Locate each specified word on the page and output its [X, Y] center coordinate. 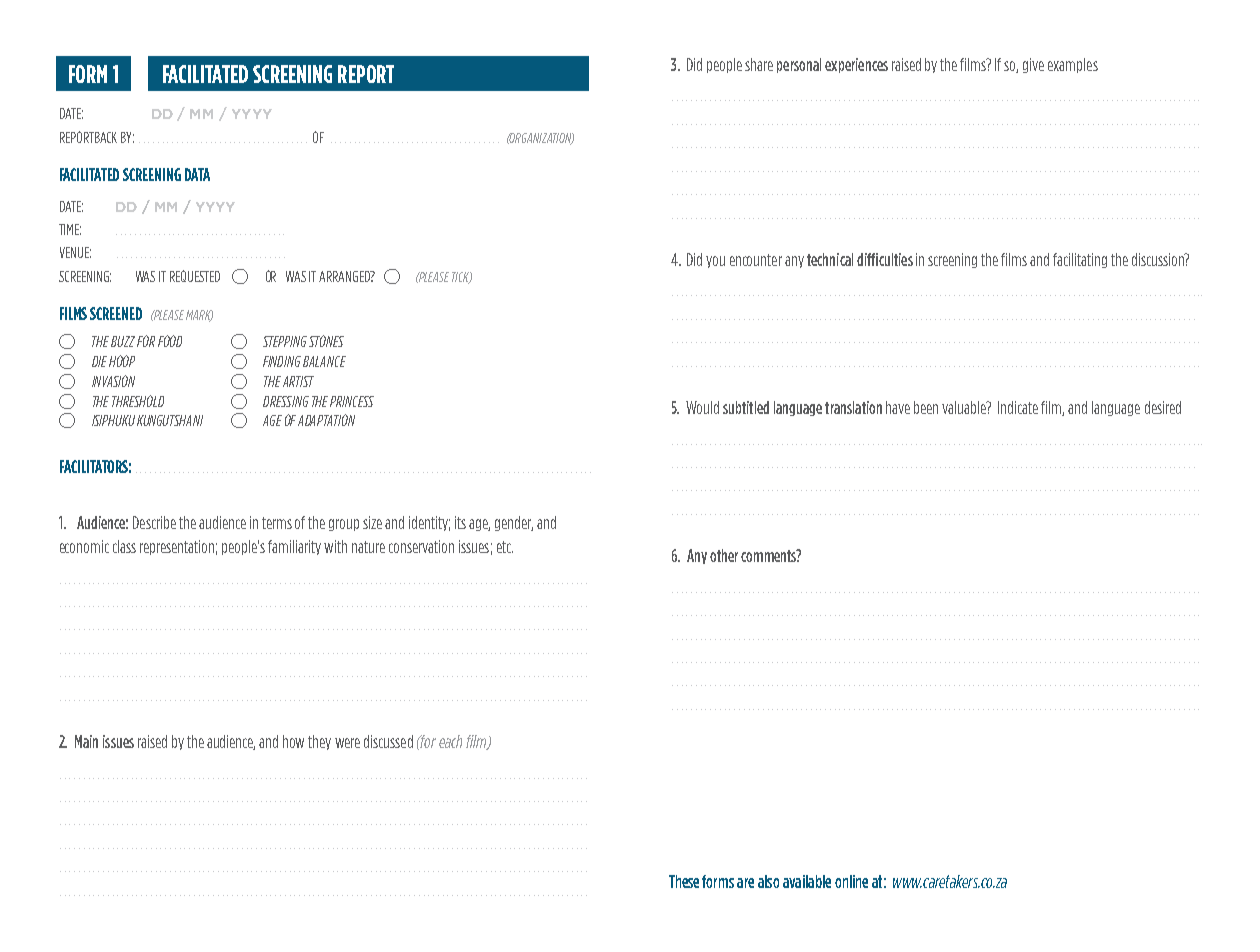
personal [799, 65]
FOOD [170, 341]
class [124, 546]
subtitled [746, 407]
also [768, 881]
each [450, 741]
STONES [326, 341]
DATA [197, 174]
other [724, 555]
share [759, 64]
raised [152, 741]
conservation [421, 546]
